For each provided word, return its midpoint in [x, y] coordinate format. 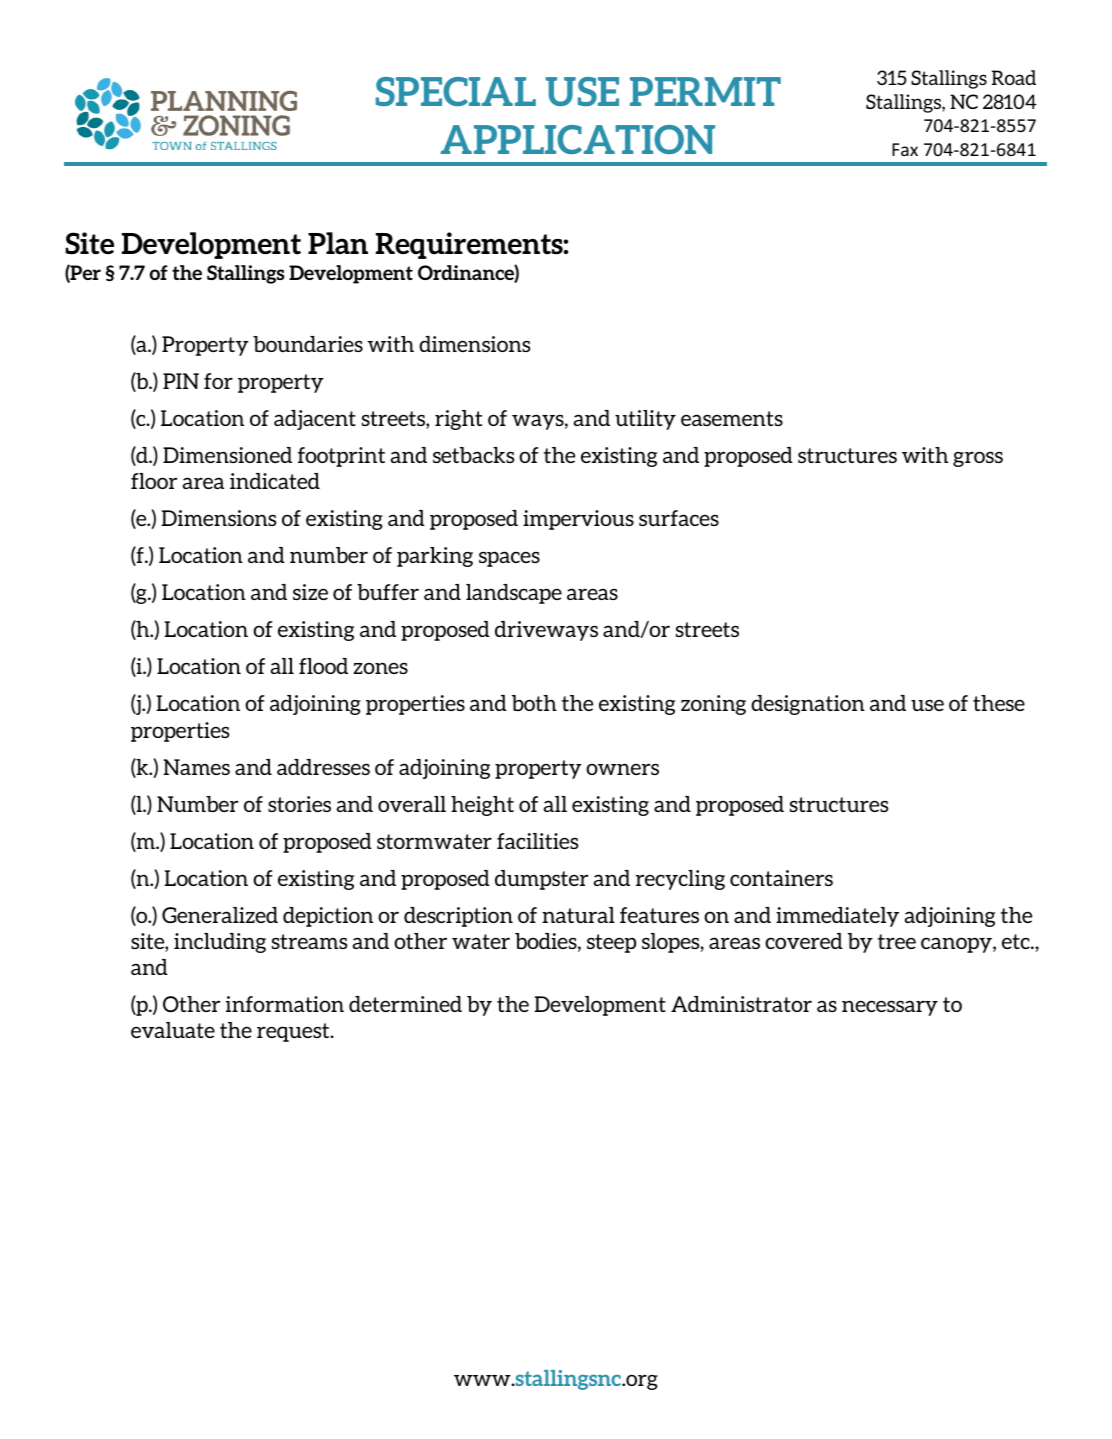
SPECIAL [456, 91]
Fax [905, 149]
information [285, 1004]
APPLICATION [578, 139]
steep [611, 943]
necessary [890, 1008]
